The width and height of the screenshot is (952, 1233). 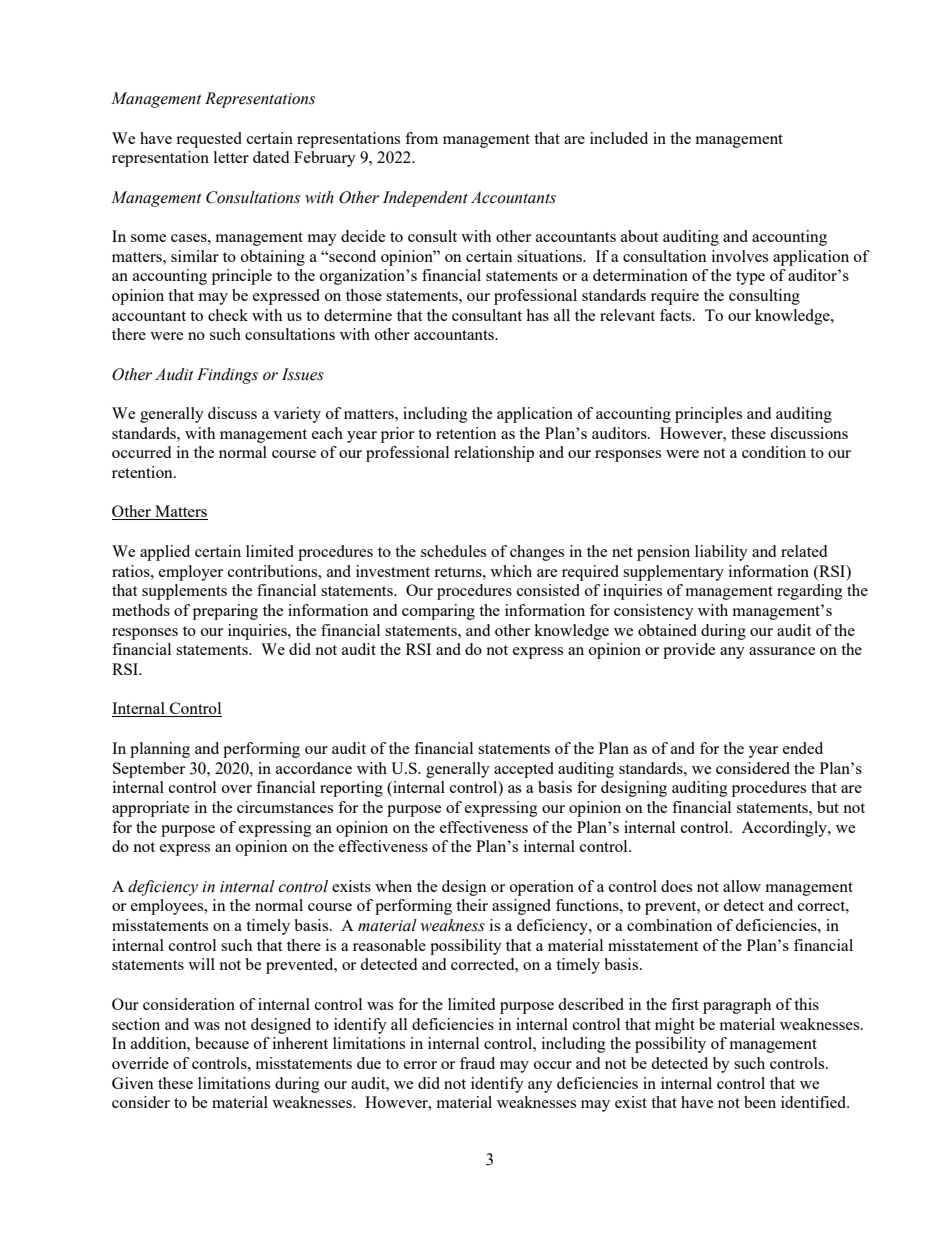 What do you see at coordinates (150, 809) in the screenshot?
I see `appropriate` at bounding box center [150, 809].
